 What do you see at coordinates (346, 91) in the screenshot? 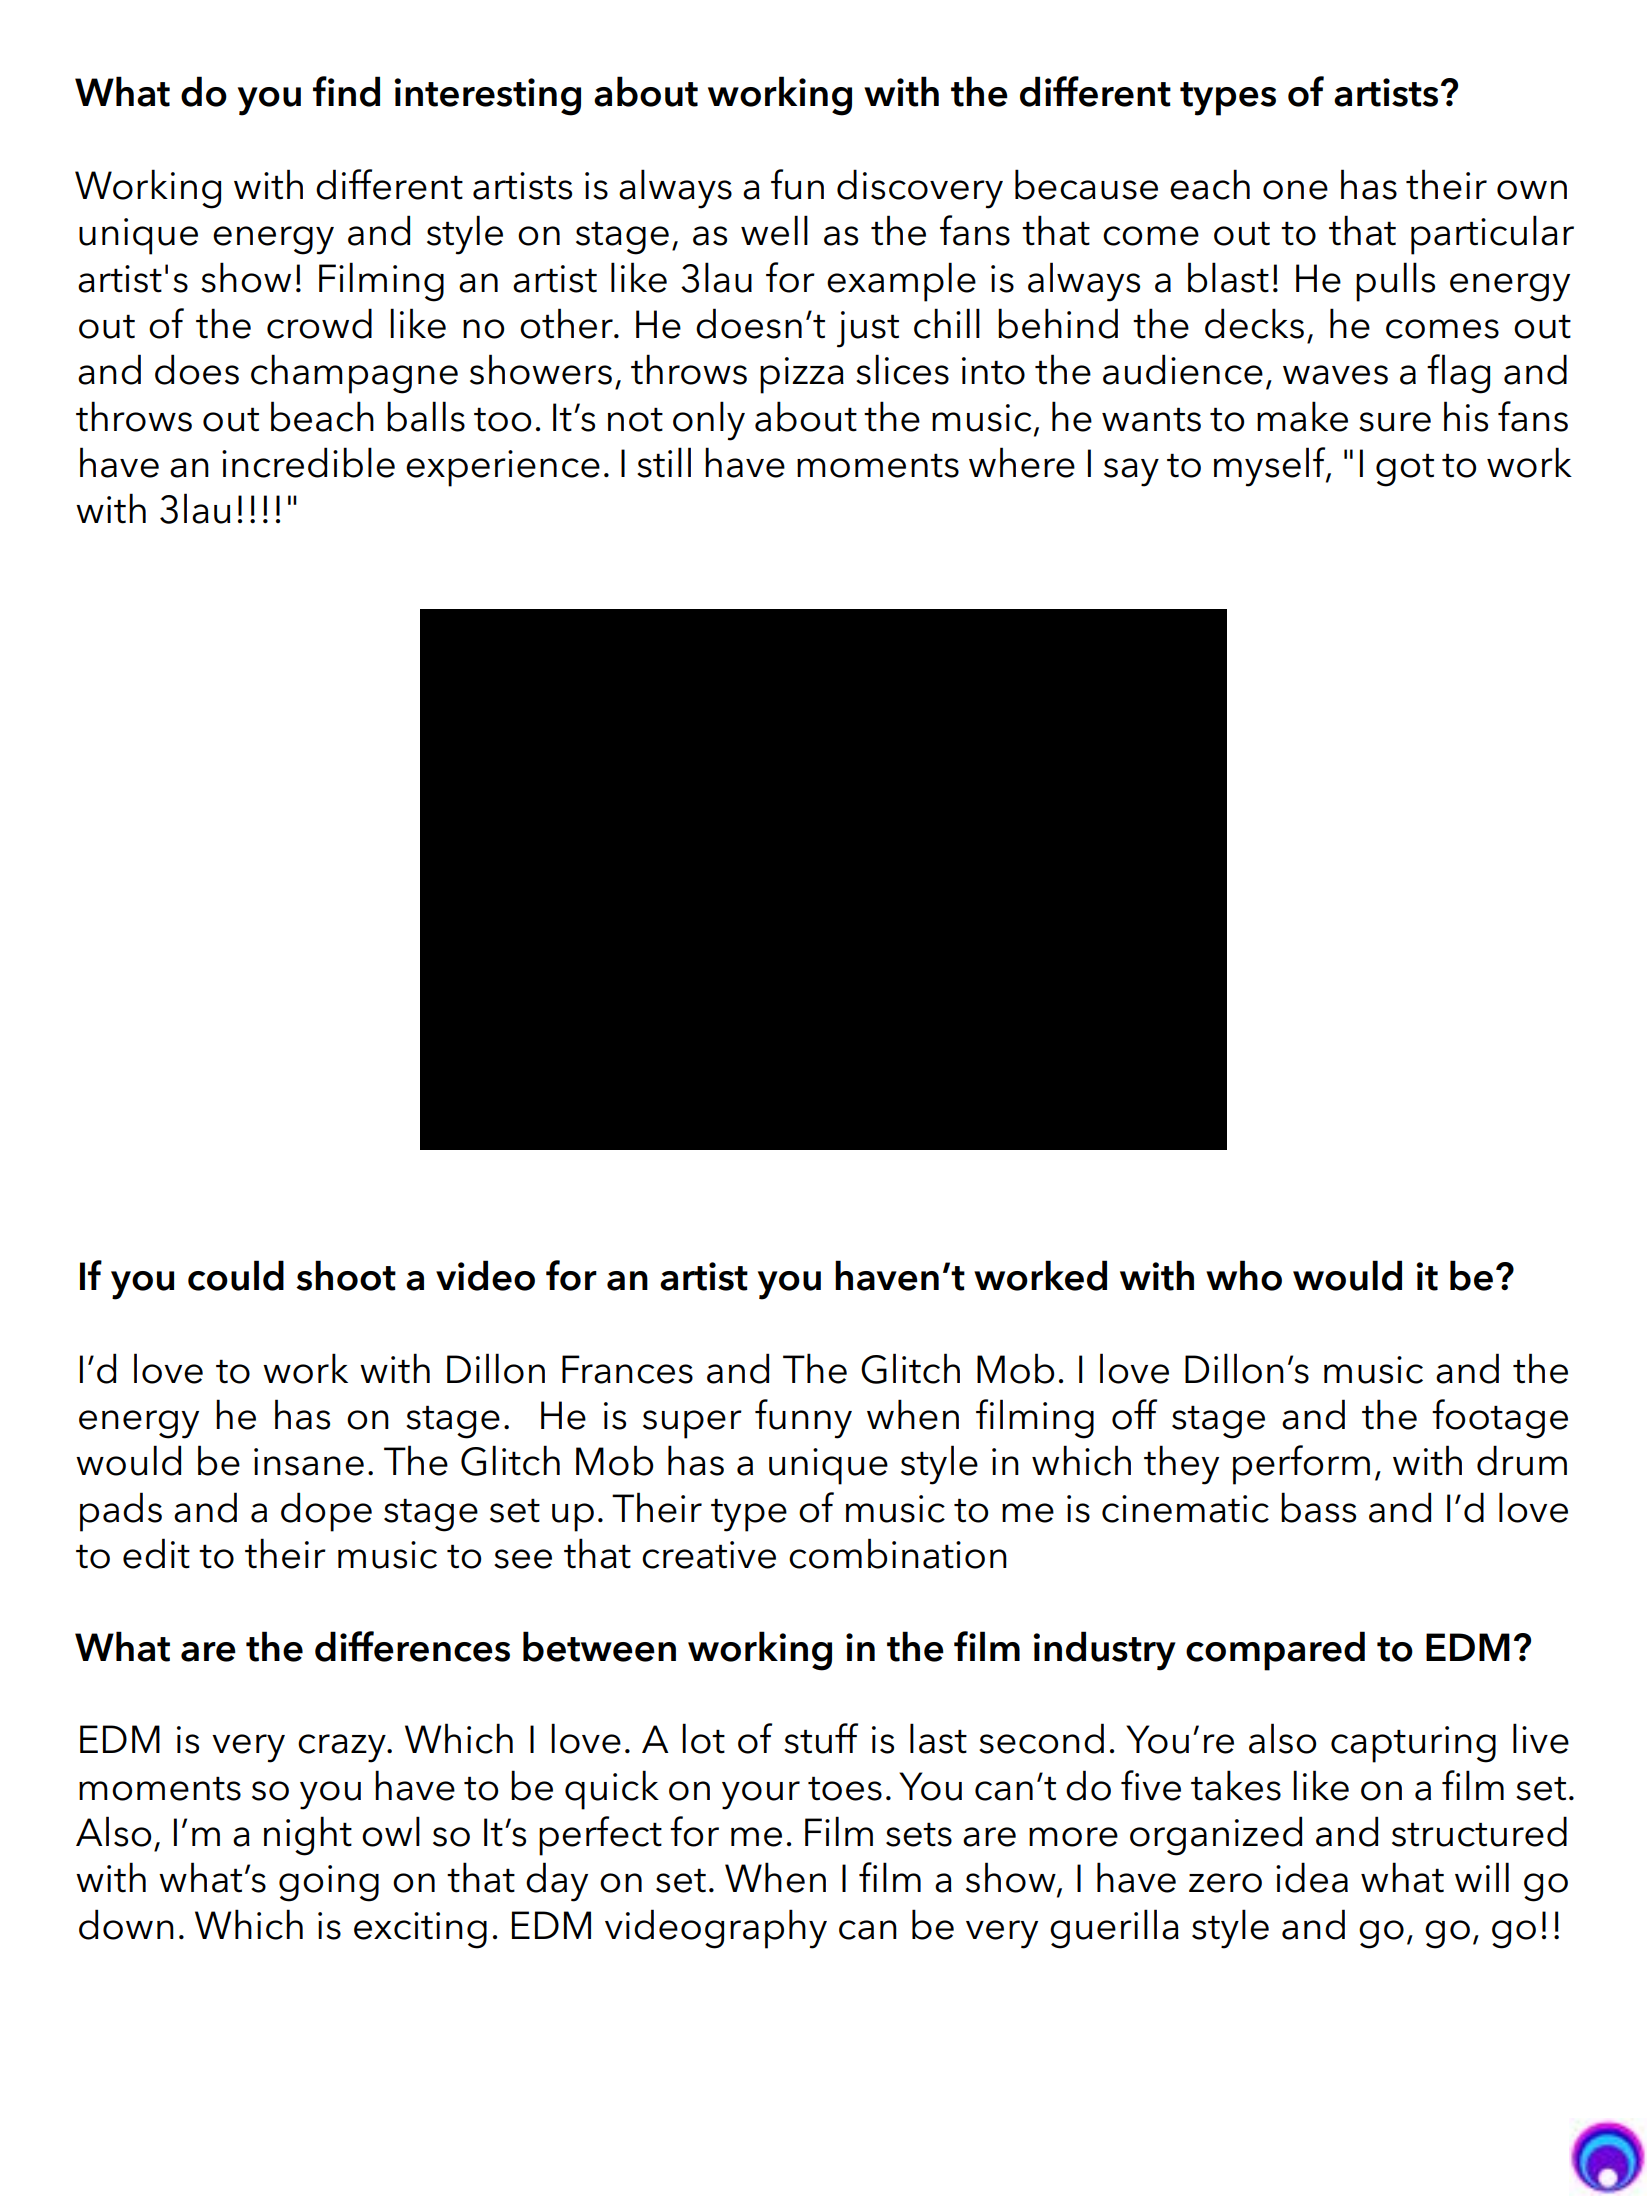
I see `find` at bounding box center [346, 91].
